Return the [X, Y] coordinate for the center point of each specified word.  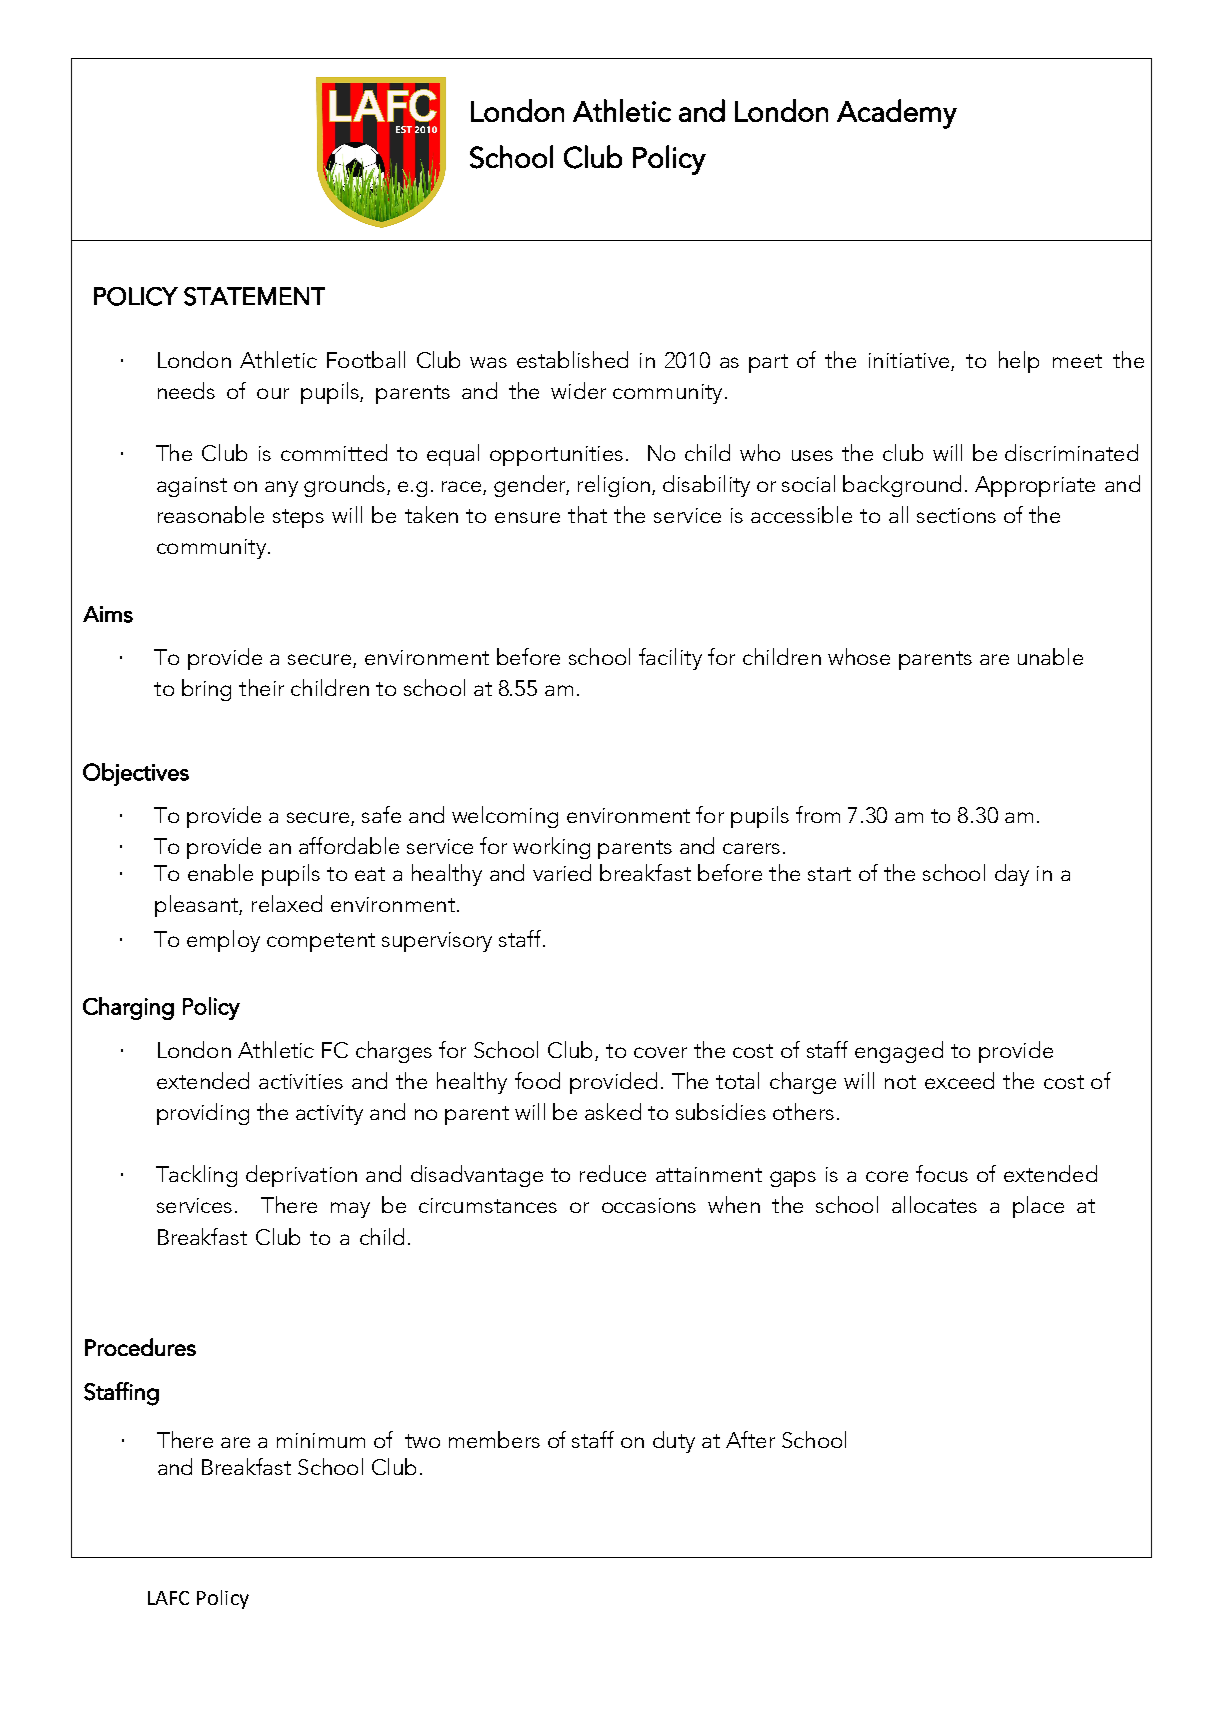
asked [613, 1111]
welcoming [505, 817]
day [1012, 875]
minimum [321, 1440]
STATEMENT [254, 296]
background [902, 486]
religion [615, 486]
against [192, 487]
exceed [959, 1080]
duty [674, 1442]
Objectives [136, 774]
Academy [897, 114]
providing [203, 1114]
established [572, 359]
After [750, 1439]
